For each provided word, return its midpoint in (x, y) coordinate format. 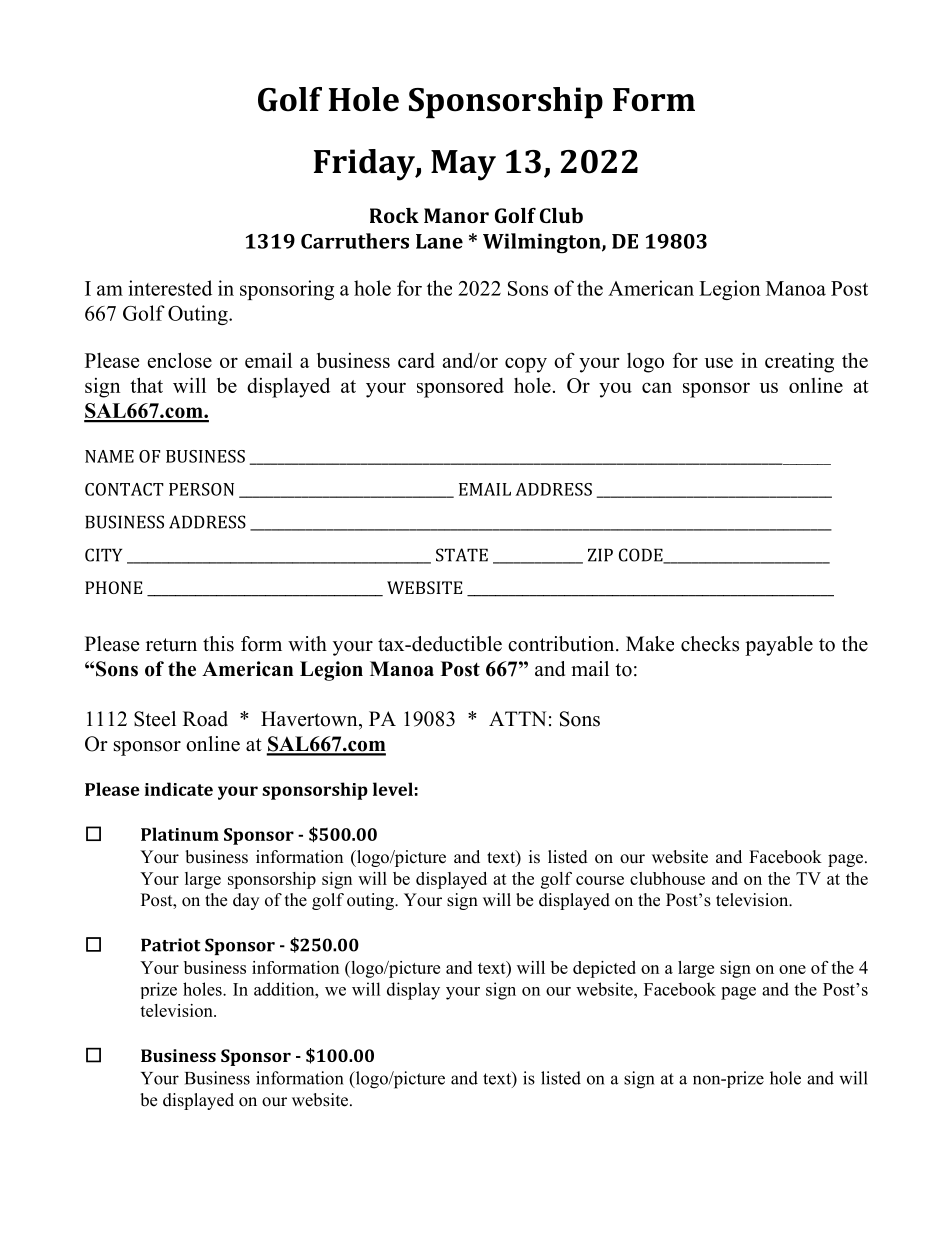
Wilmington (543, 243)
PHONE (113, 587)
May (463, 165)
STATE (462, 555)
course (600, 880)
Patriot (170, 945)
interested (170, 288)
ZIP (600, 555)
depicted (604, 969)
